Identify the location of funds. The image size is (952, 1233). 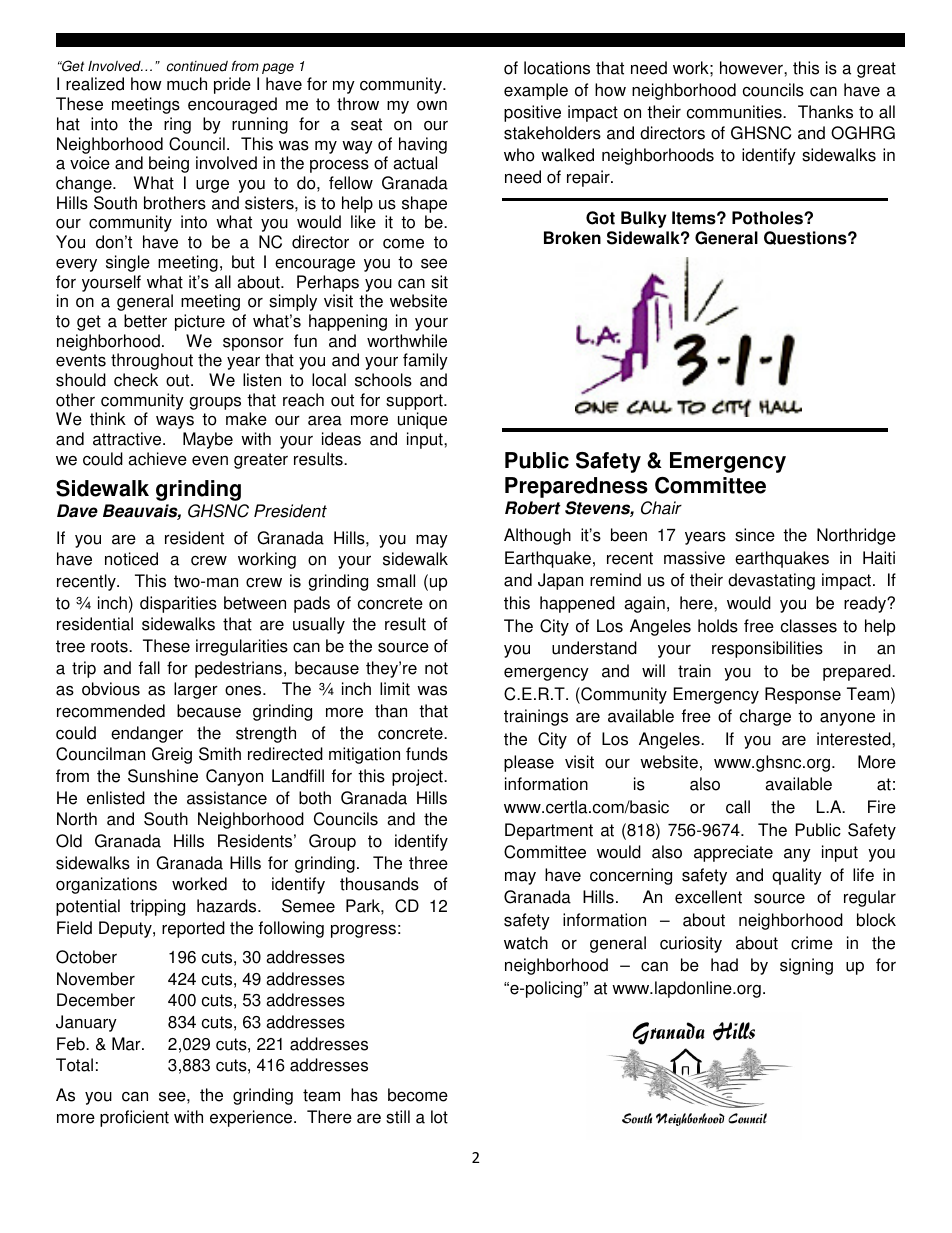
(427, 754).
